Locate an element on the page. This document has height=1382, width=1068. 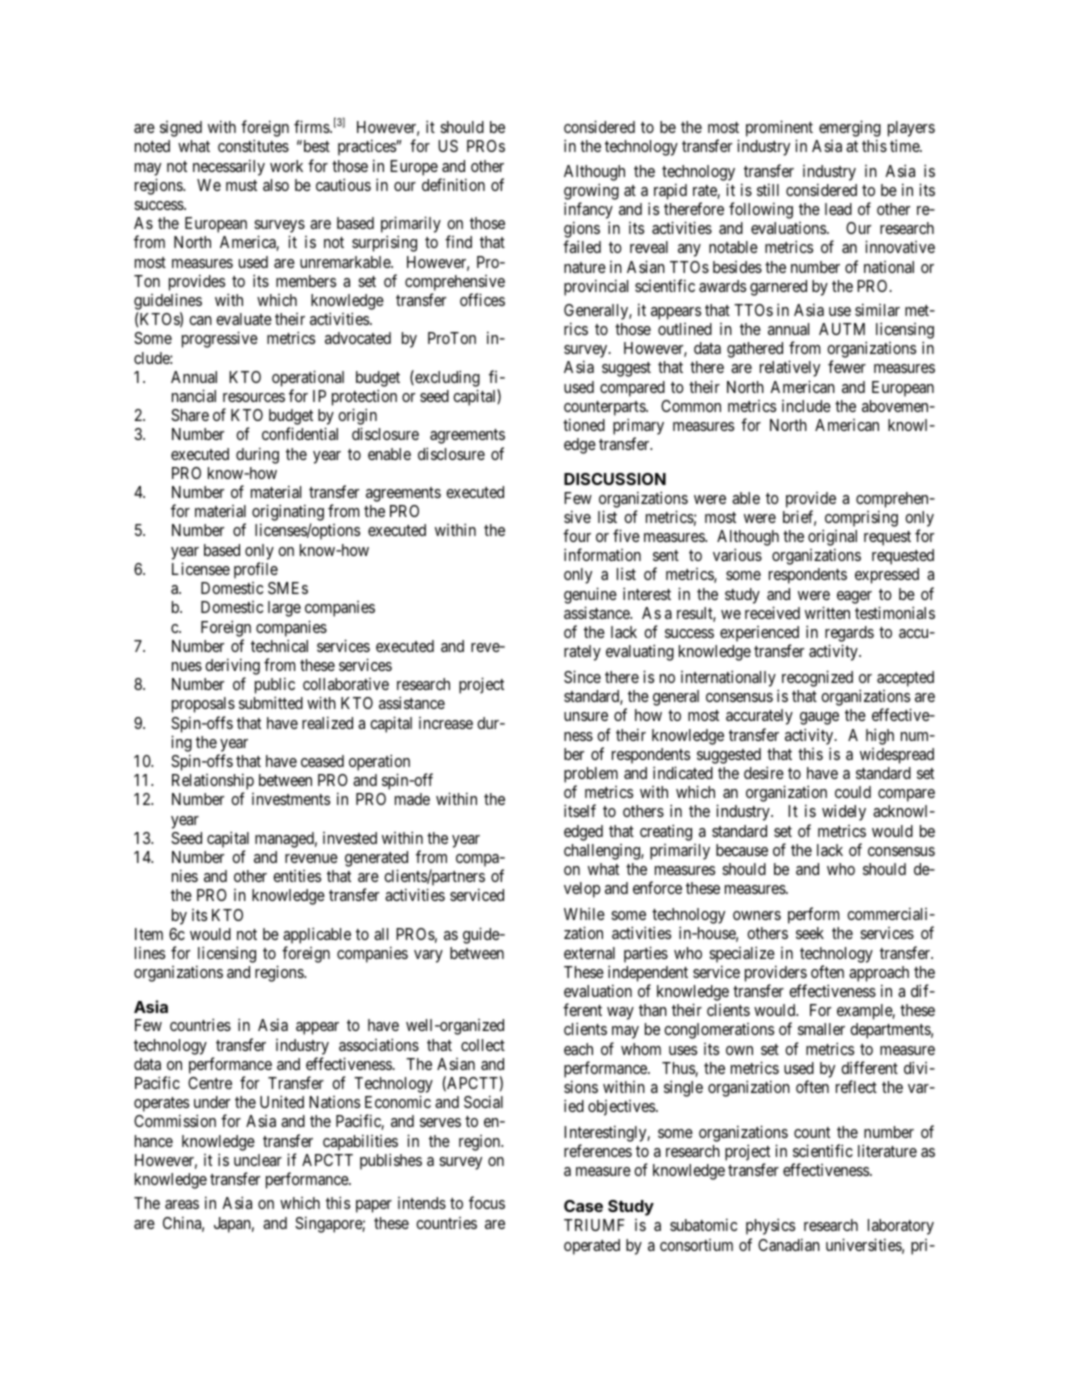
physics is located at coordinates (770, 1226).
